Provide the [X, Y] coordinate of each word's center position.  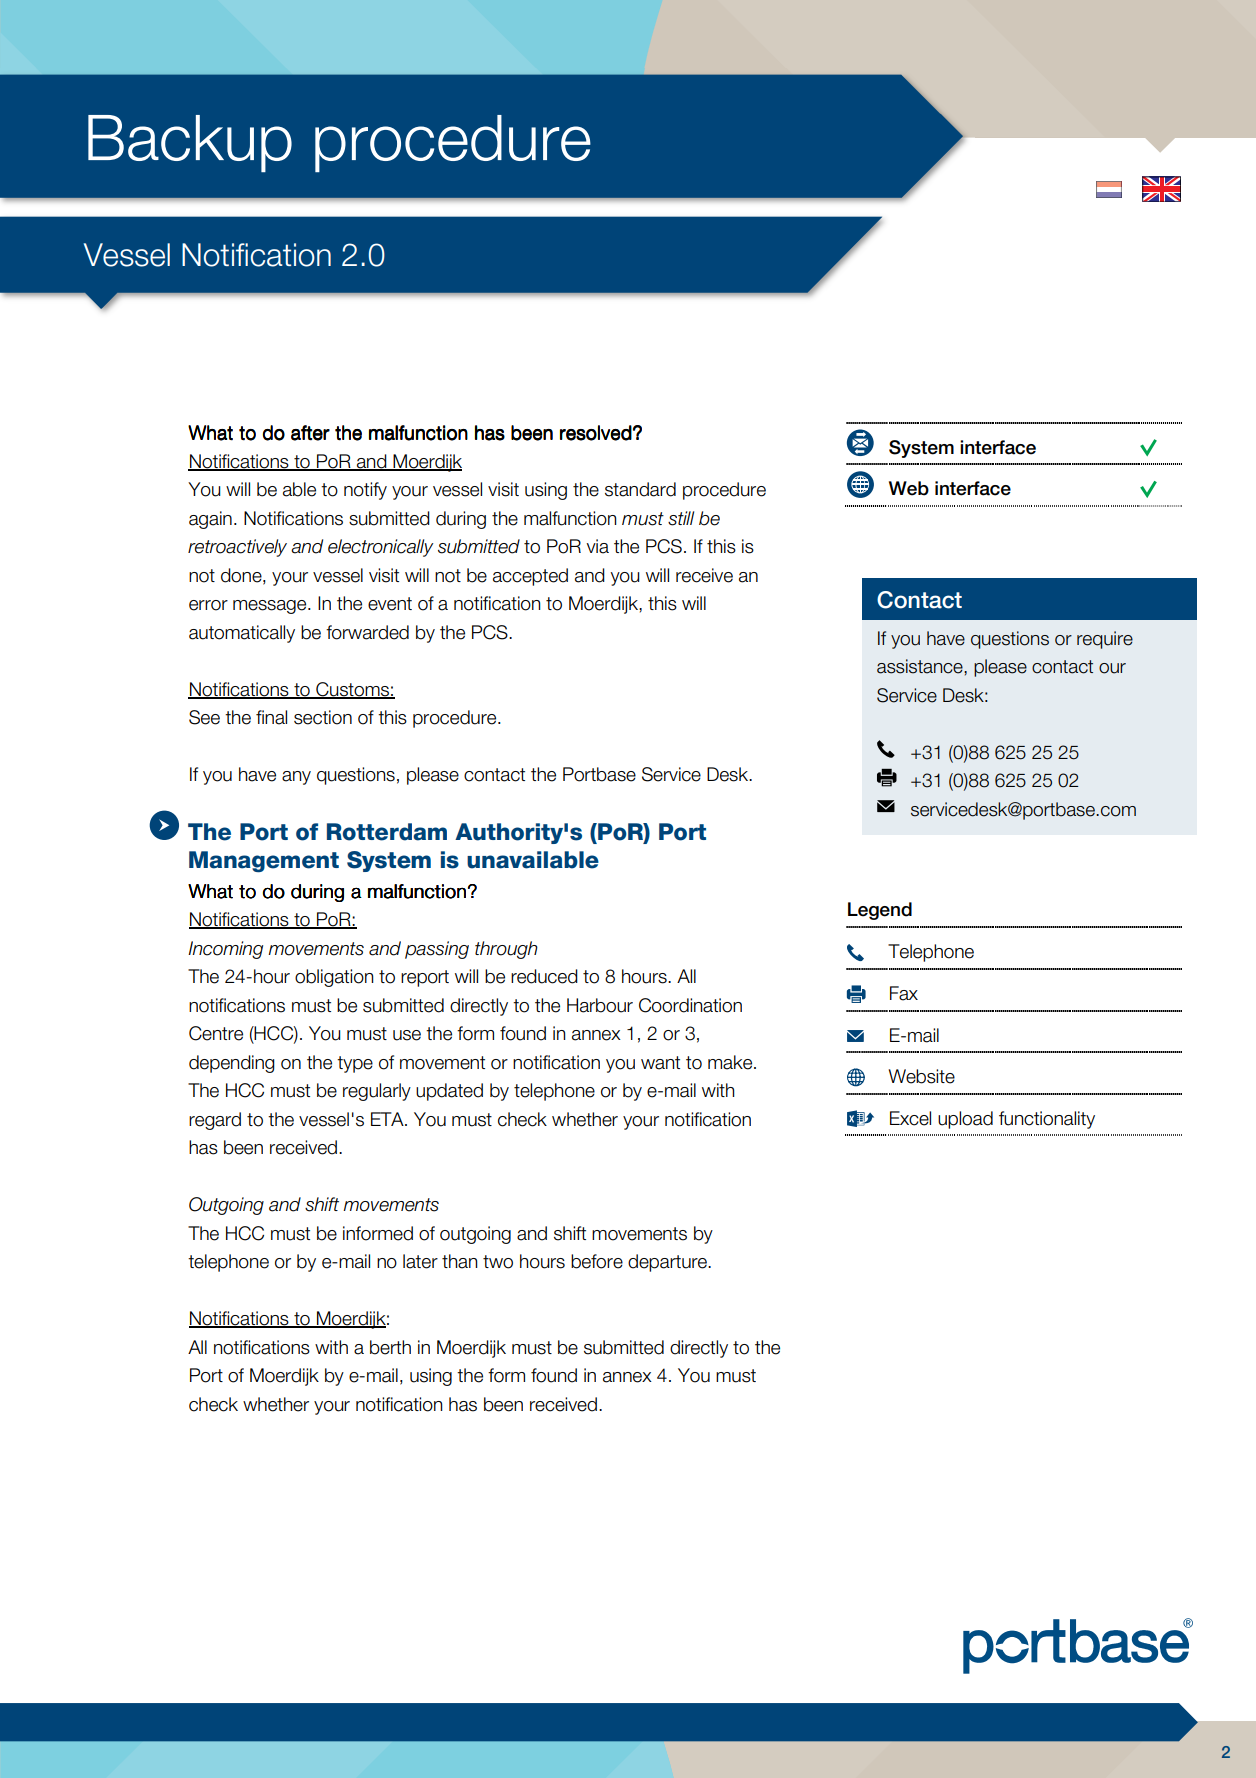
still [681, 518]
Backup [190, 143]
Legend [880, 911]
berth [390, 1347]
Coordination [690, 1005]
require [1105, 640]
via [597, 546]
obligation [334, 978]
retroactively [237, 548]
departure [668, 1263]
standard [640, 489]
